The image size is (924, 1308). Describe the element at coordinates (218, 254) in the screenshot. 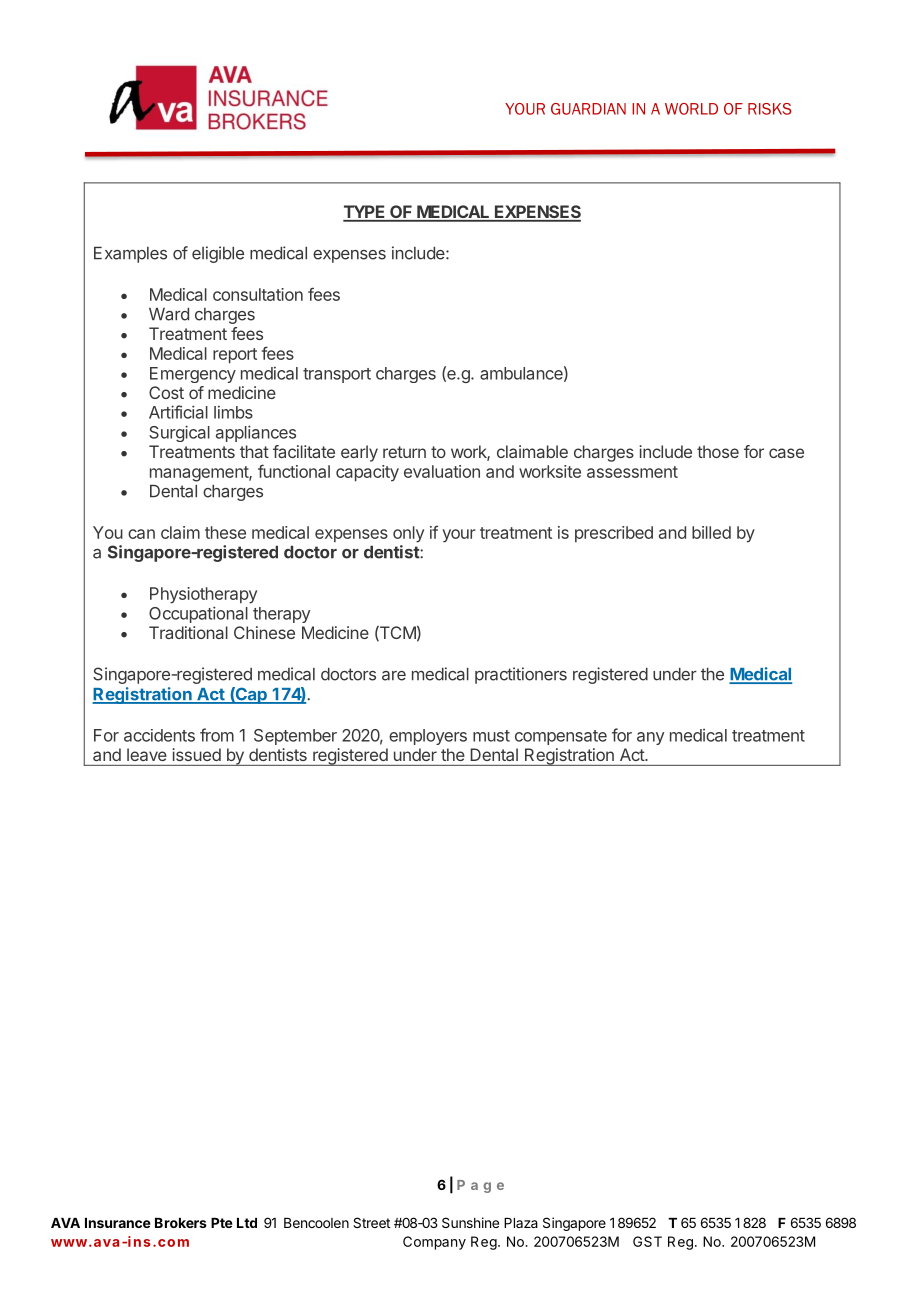

I see `eligible` at that location.
